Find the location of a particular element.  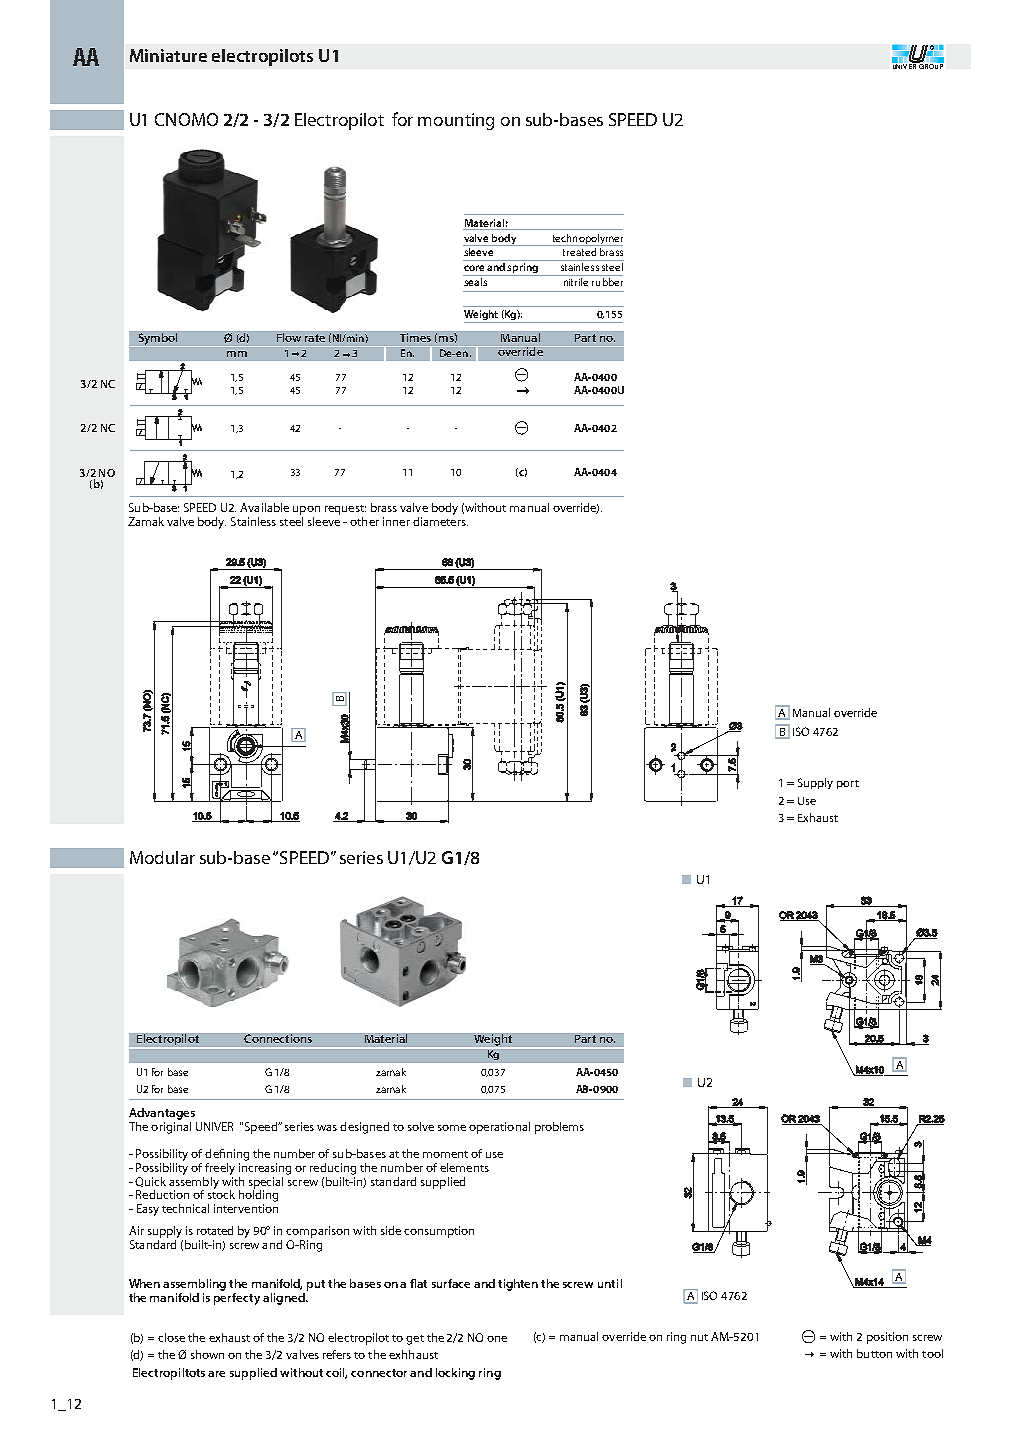

Advantages is located at coordinates (162, 1114).
